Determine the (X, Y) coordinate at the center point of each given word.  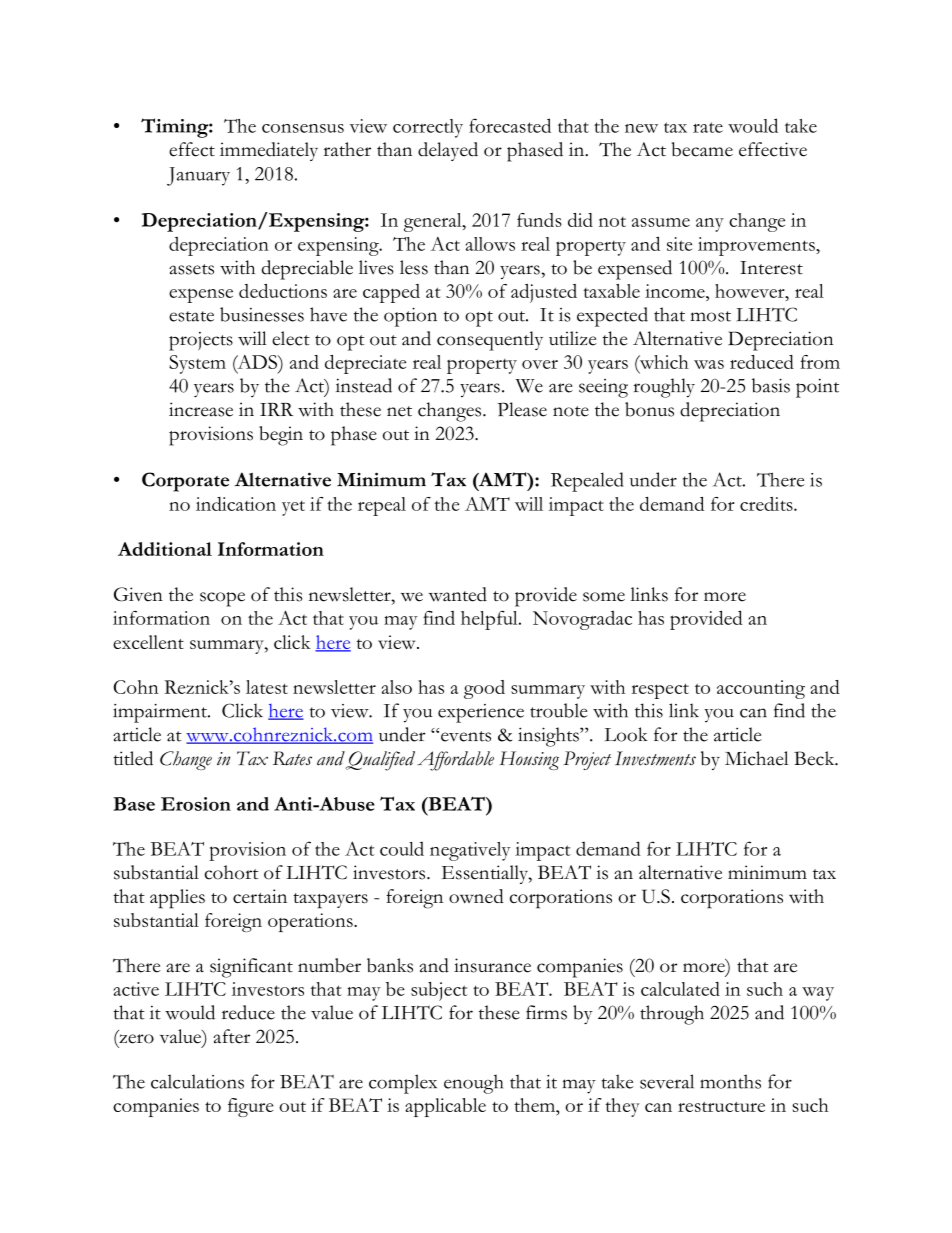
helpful (490, 620)
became (702, 149)
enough (473, 1084)
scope (222, 599)
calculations (197, 1081)
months (730, 1081)
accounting (761, 689)
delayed (448, 151)
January (198, 176)
